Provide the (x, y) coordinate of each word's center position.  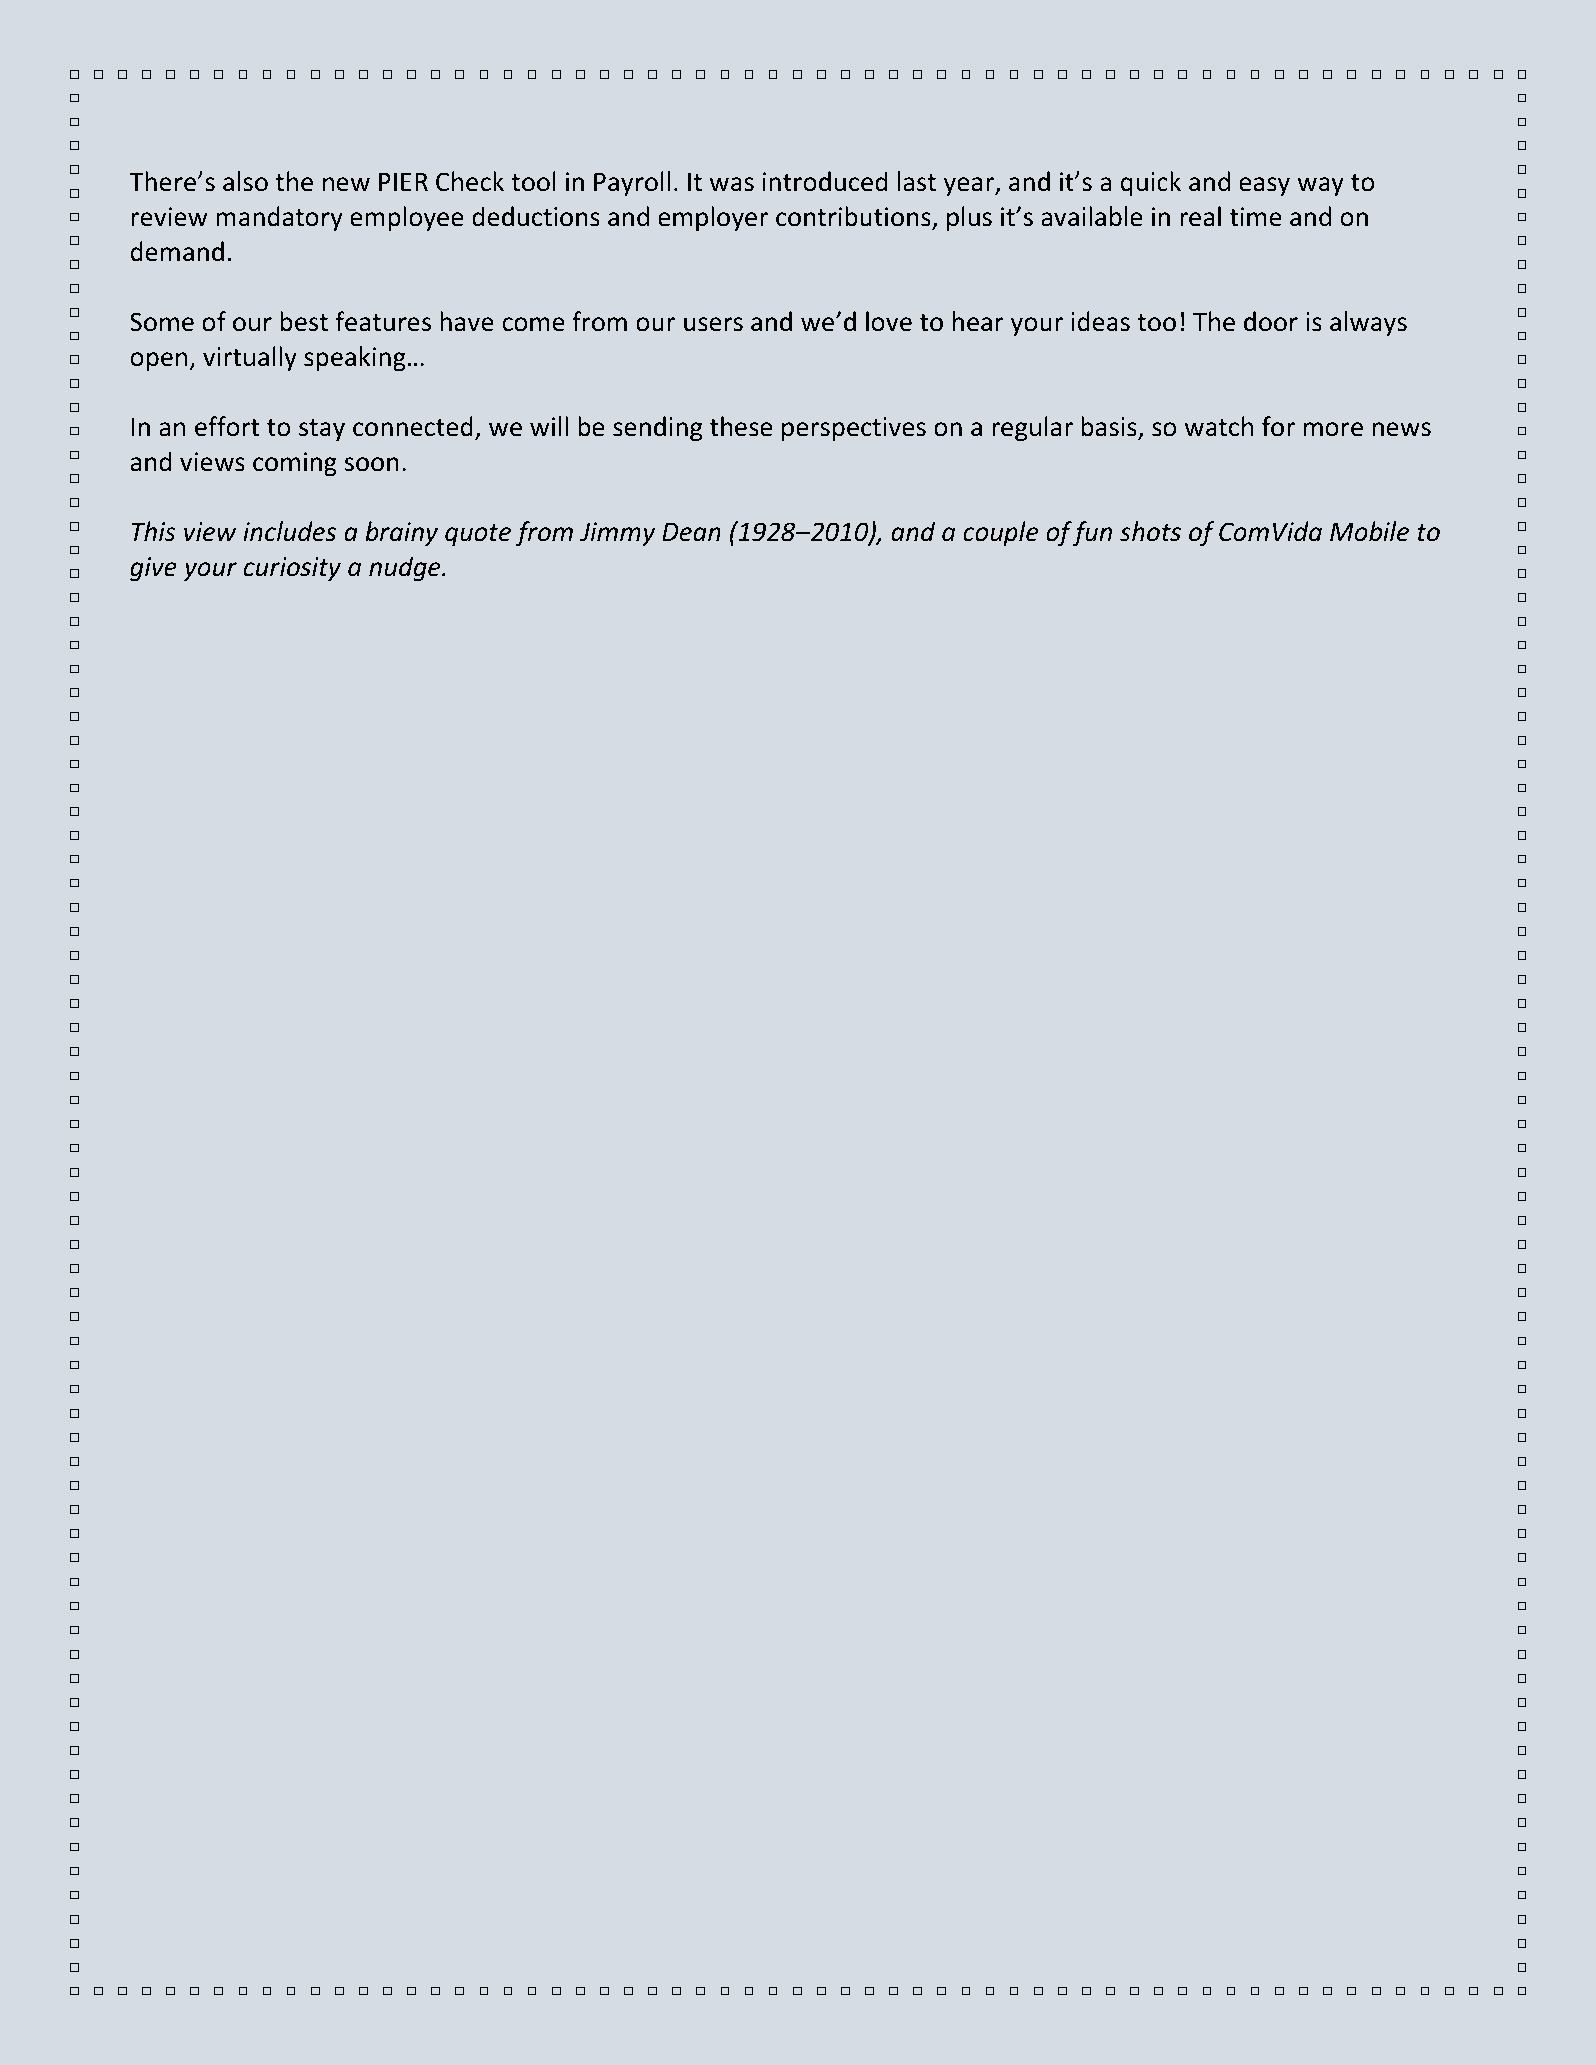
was (732, 184)
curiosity (292, 569)
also (245, 181)
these (741, 426)
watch (1219, 426)
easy (1264, 186)
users (713, 324)
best (304, 321)
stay (322, 430)
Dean (691, 532)
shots (1150, 531)
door (1271, 321)
